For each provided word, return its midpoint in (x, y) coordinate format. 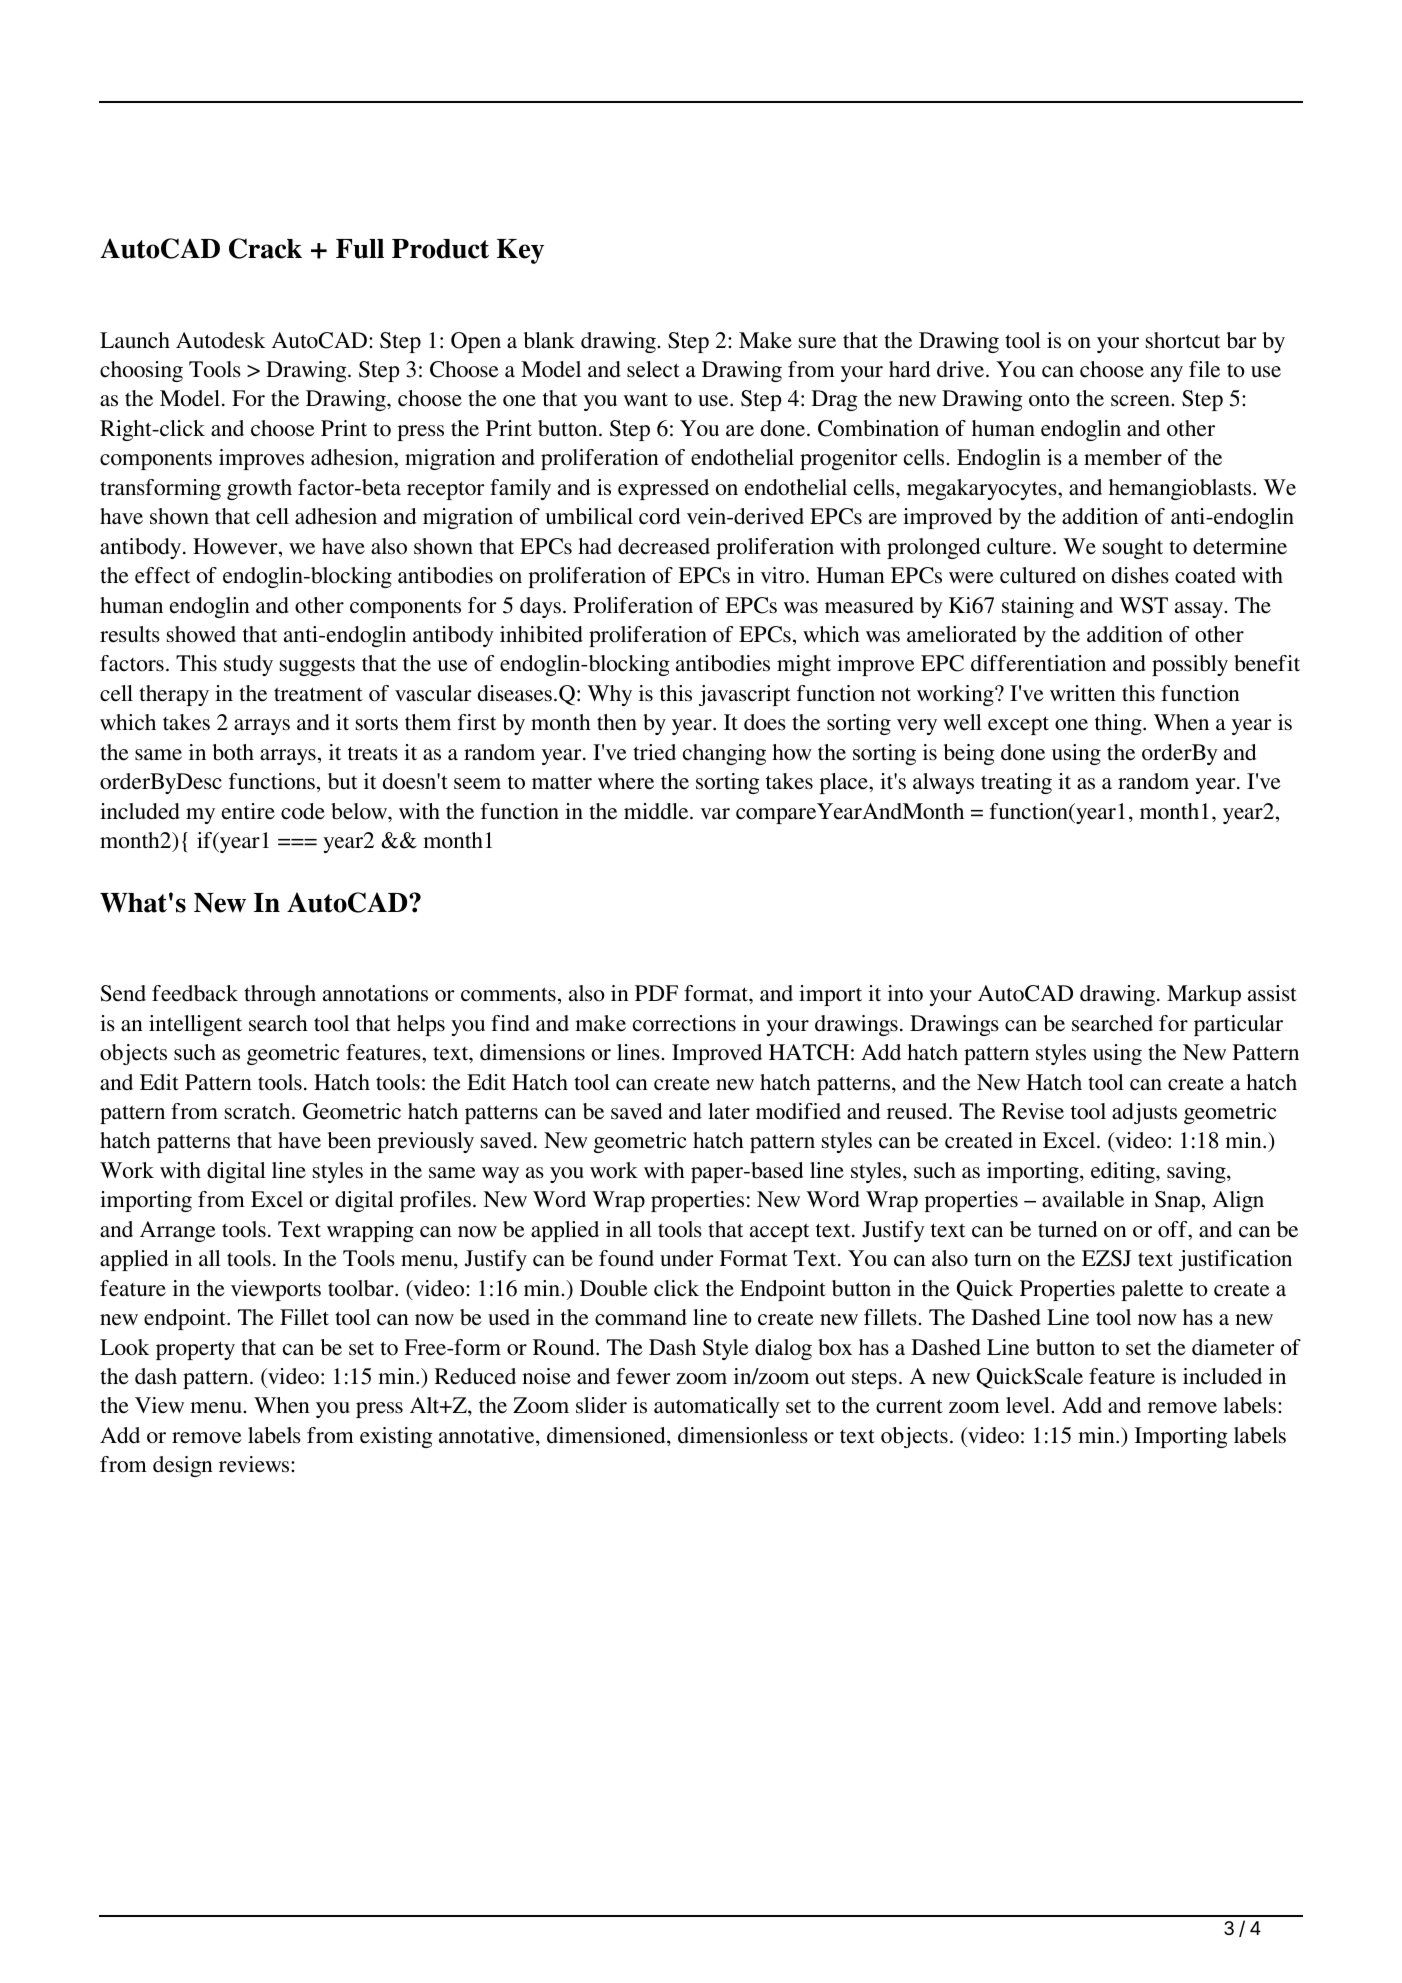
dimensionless (743, 1435)
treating (1016, 783)
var (715, 814)
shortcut (1183, 340)
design (183, 1466)
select (653, 369)
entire (248, 811)
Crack (265, 248)
